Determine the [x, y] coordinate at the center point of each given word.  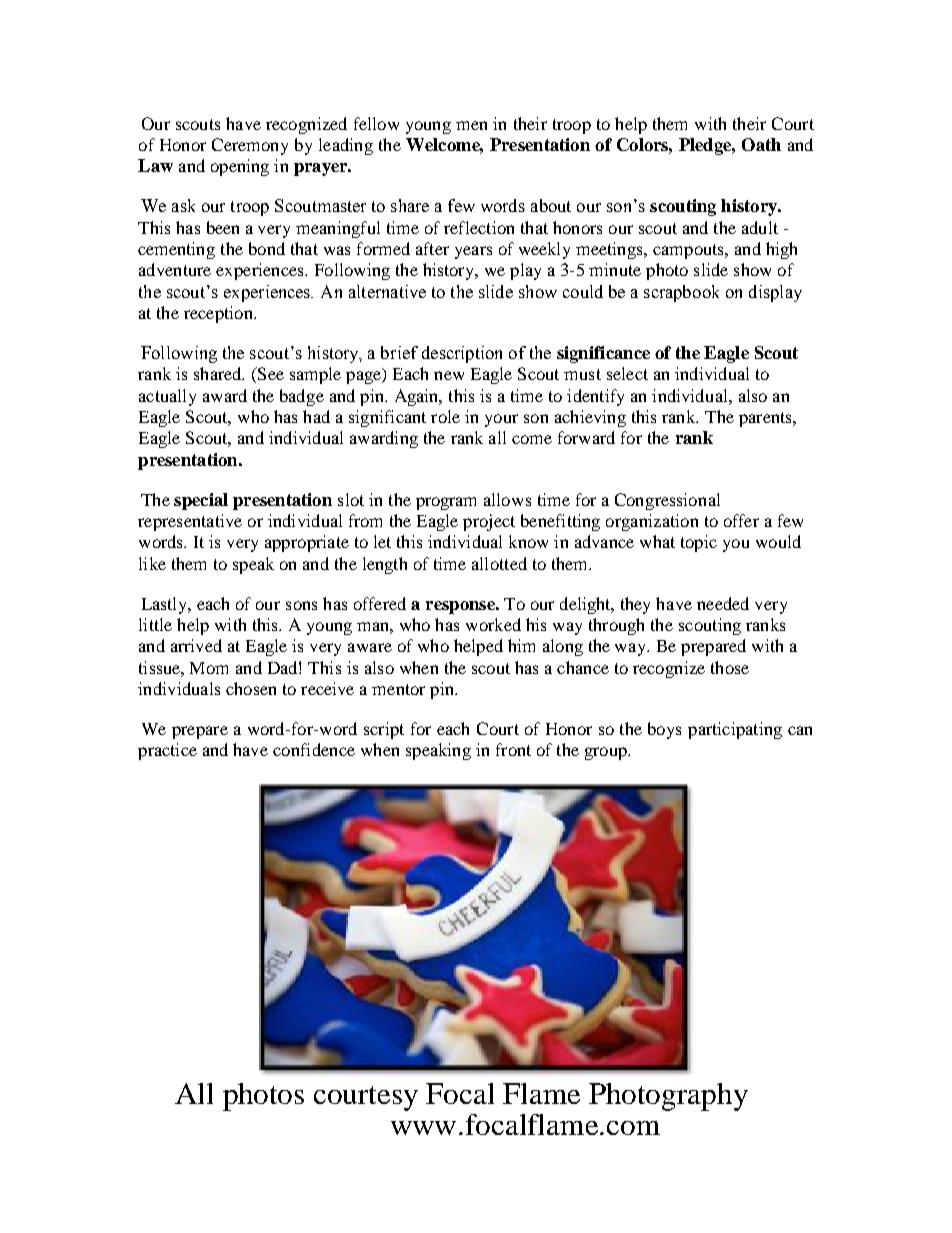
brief [399, 352]
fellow [376, 123]
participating [735, 730]
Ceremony [250, 146]
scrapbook [681, 293]
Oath [761, 144]
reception [219, 314]
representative [190, 522]
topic [699, 543]
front [513, 749]
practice [167, 751]
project [489, 522]
